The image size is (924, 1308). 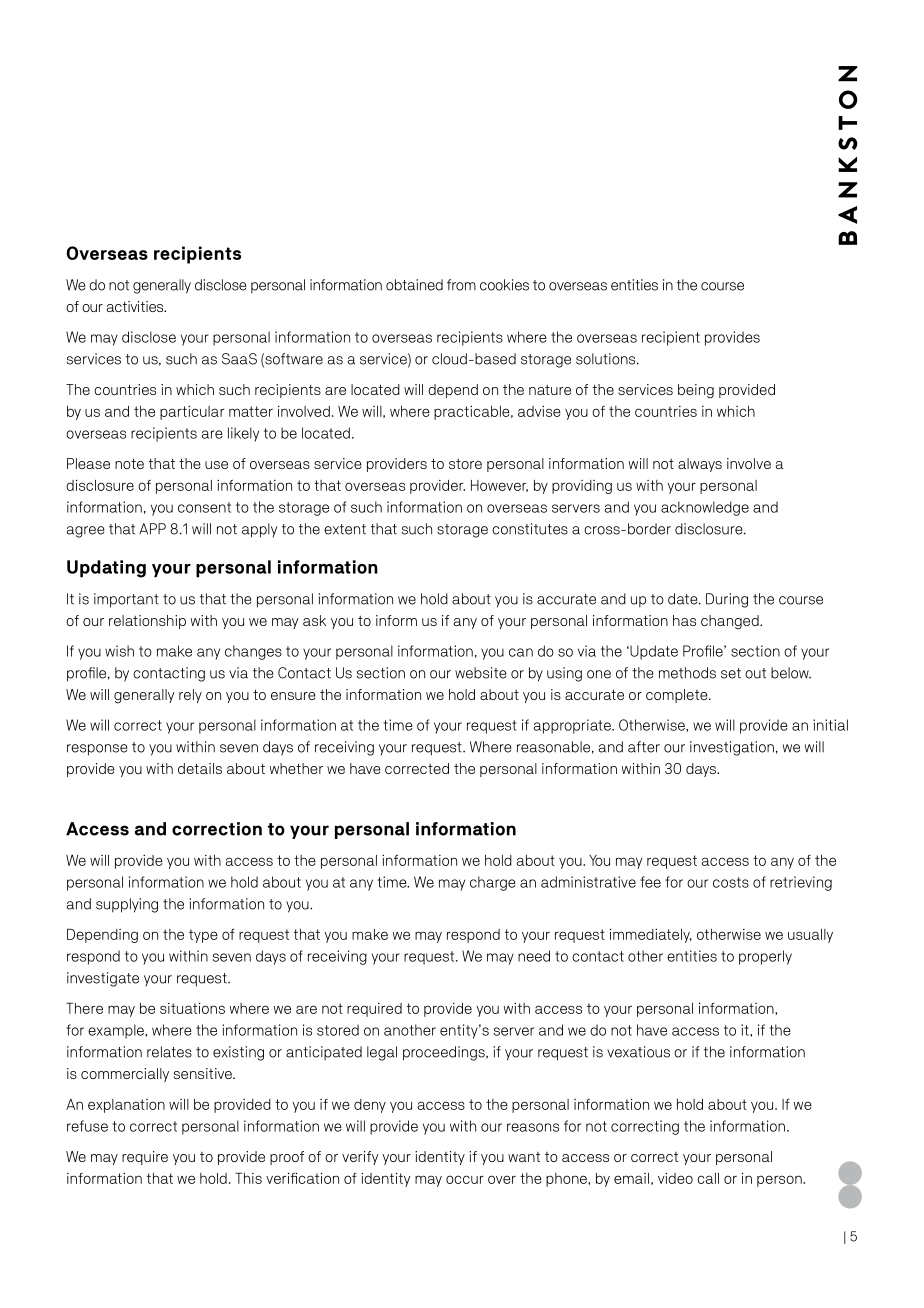 I want to click on activities, so click(x=136, y=306).
